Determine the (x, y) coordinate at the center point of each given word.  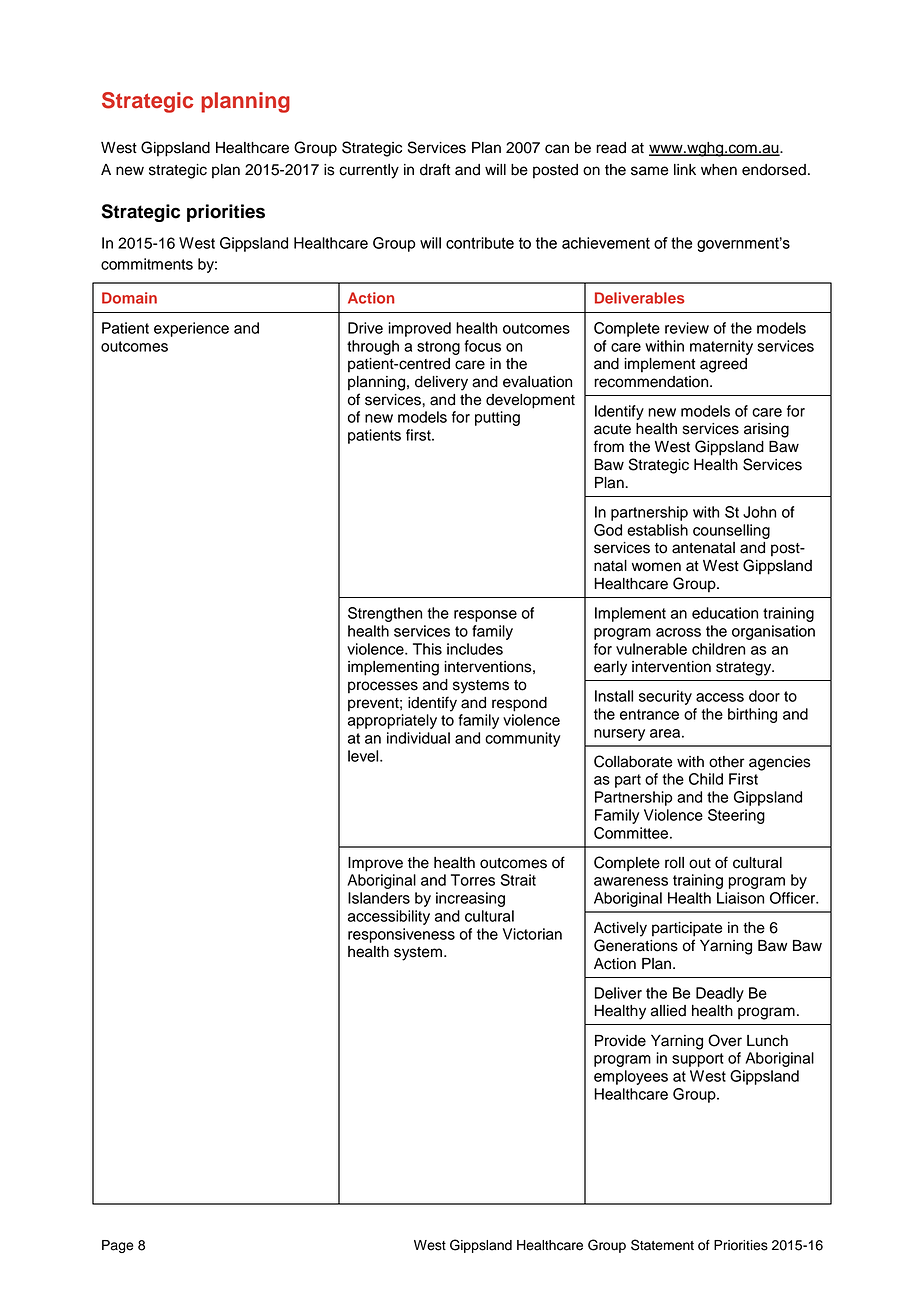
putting (497, 418)
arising (766, 430)
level (364, 756)
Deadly (720, 994)
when (719, 170)
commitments (147, 264)
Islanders (379, 898)
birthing (752, 715)
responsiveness (401, 935)
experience (191, 329)
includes (475, 649)
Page (118, 1246)
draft (435, 169)
